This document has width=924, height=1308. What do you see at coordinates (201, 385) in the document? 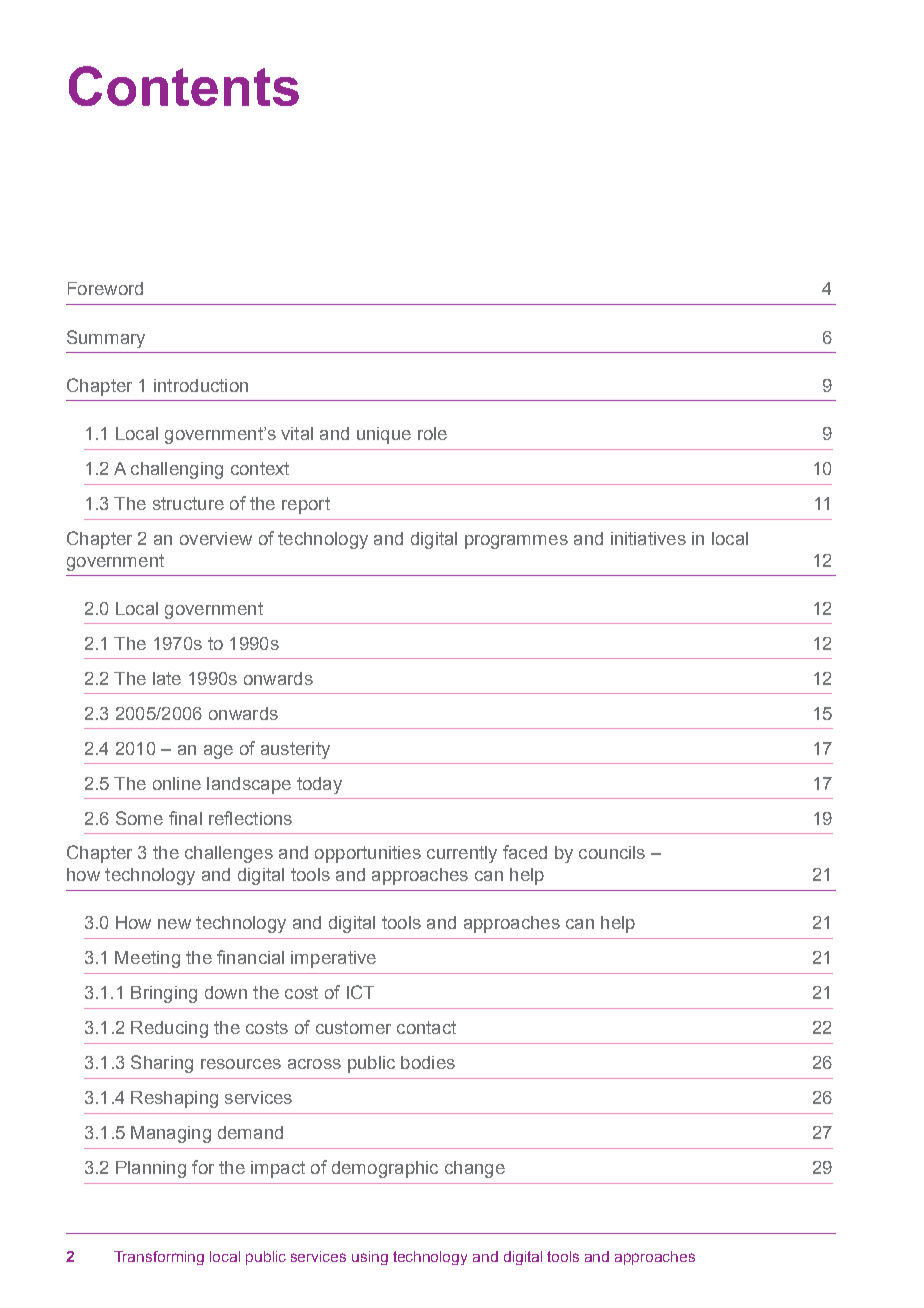
I see `introduction` at bounding box center [201, 385].
